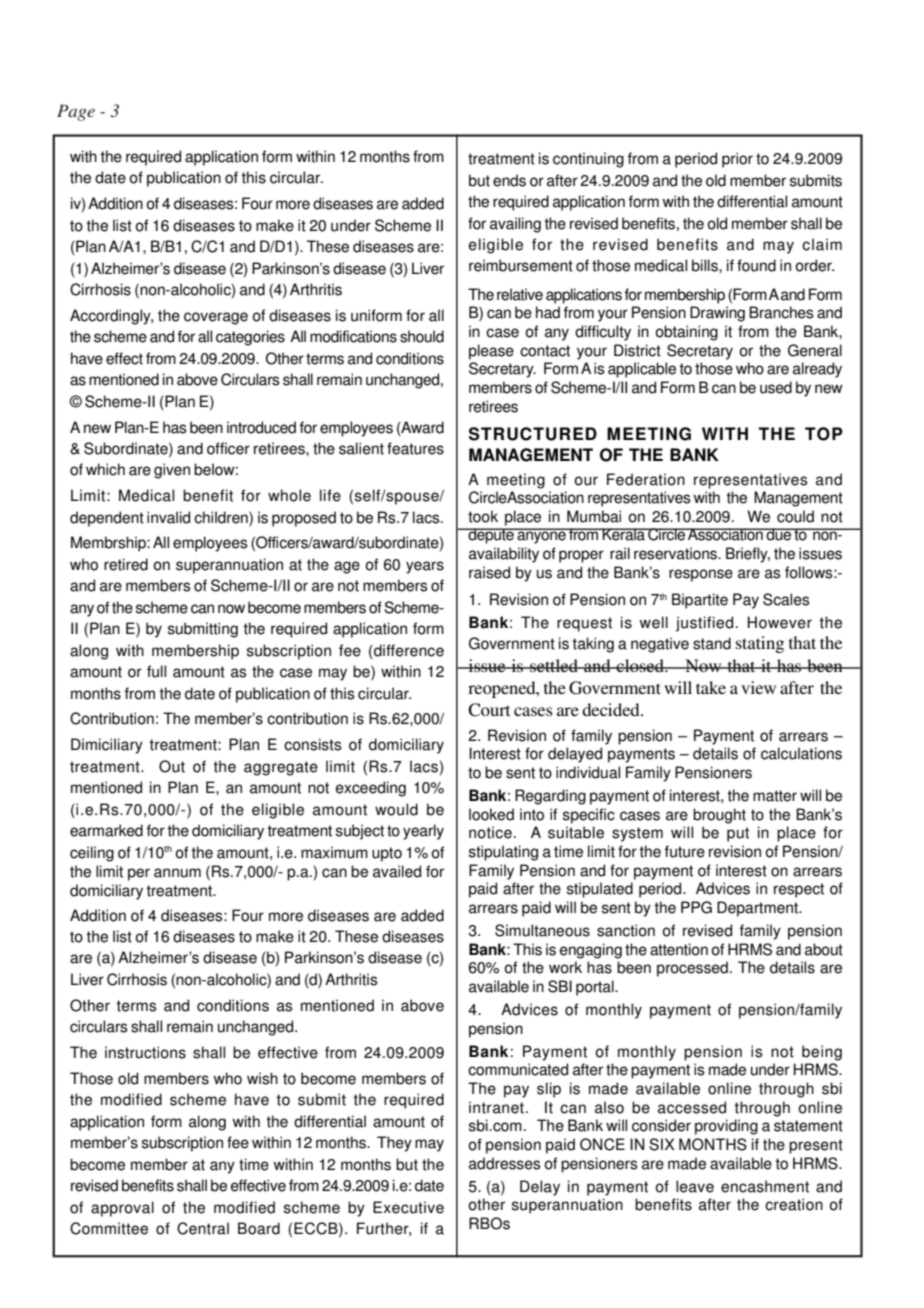 The height and width of the screenshot is (1308, 924). I want to click on prior, so click(737, 160).
